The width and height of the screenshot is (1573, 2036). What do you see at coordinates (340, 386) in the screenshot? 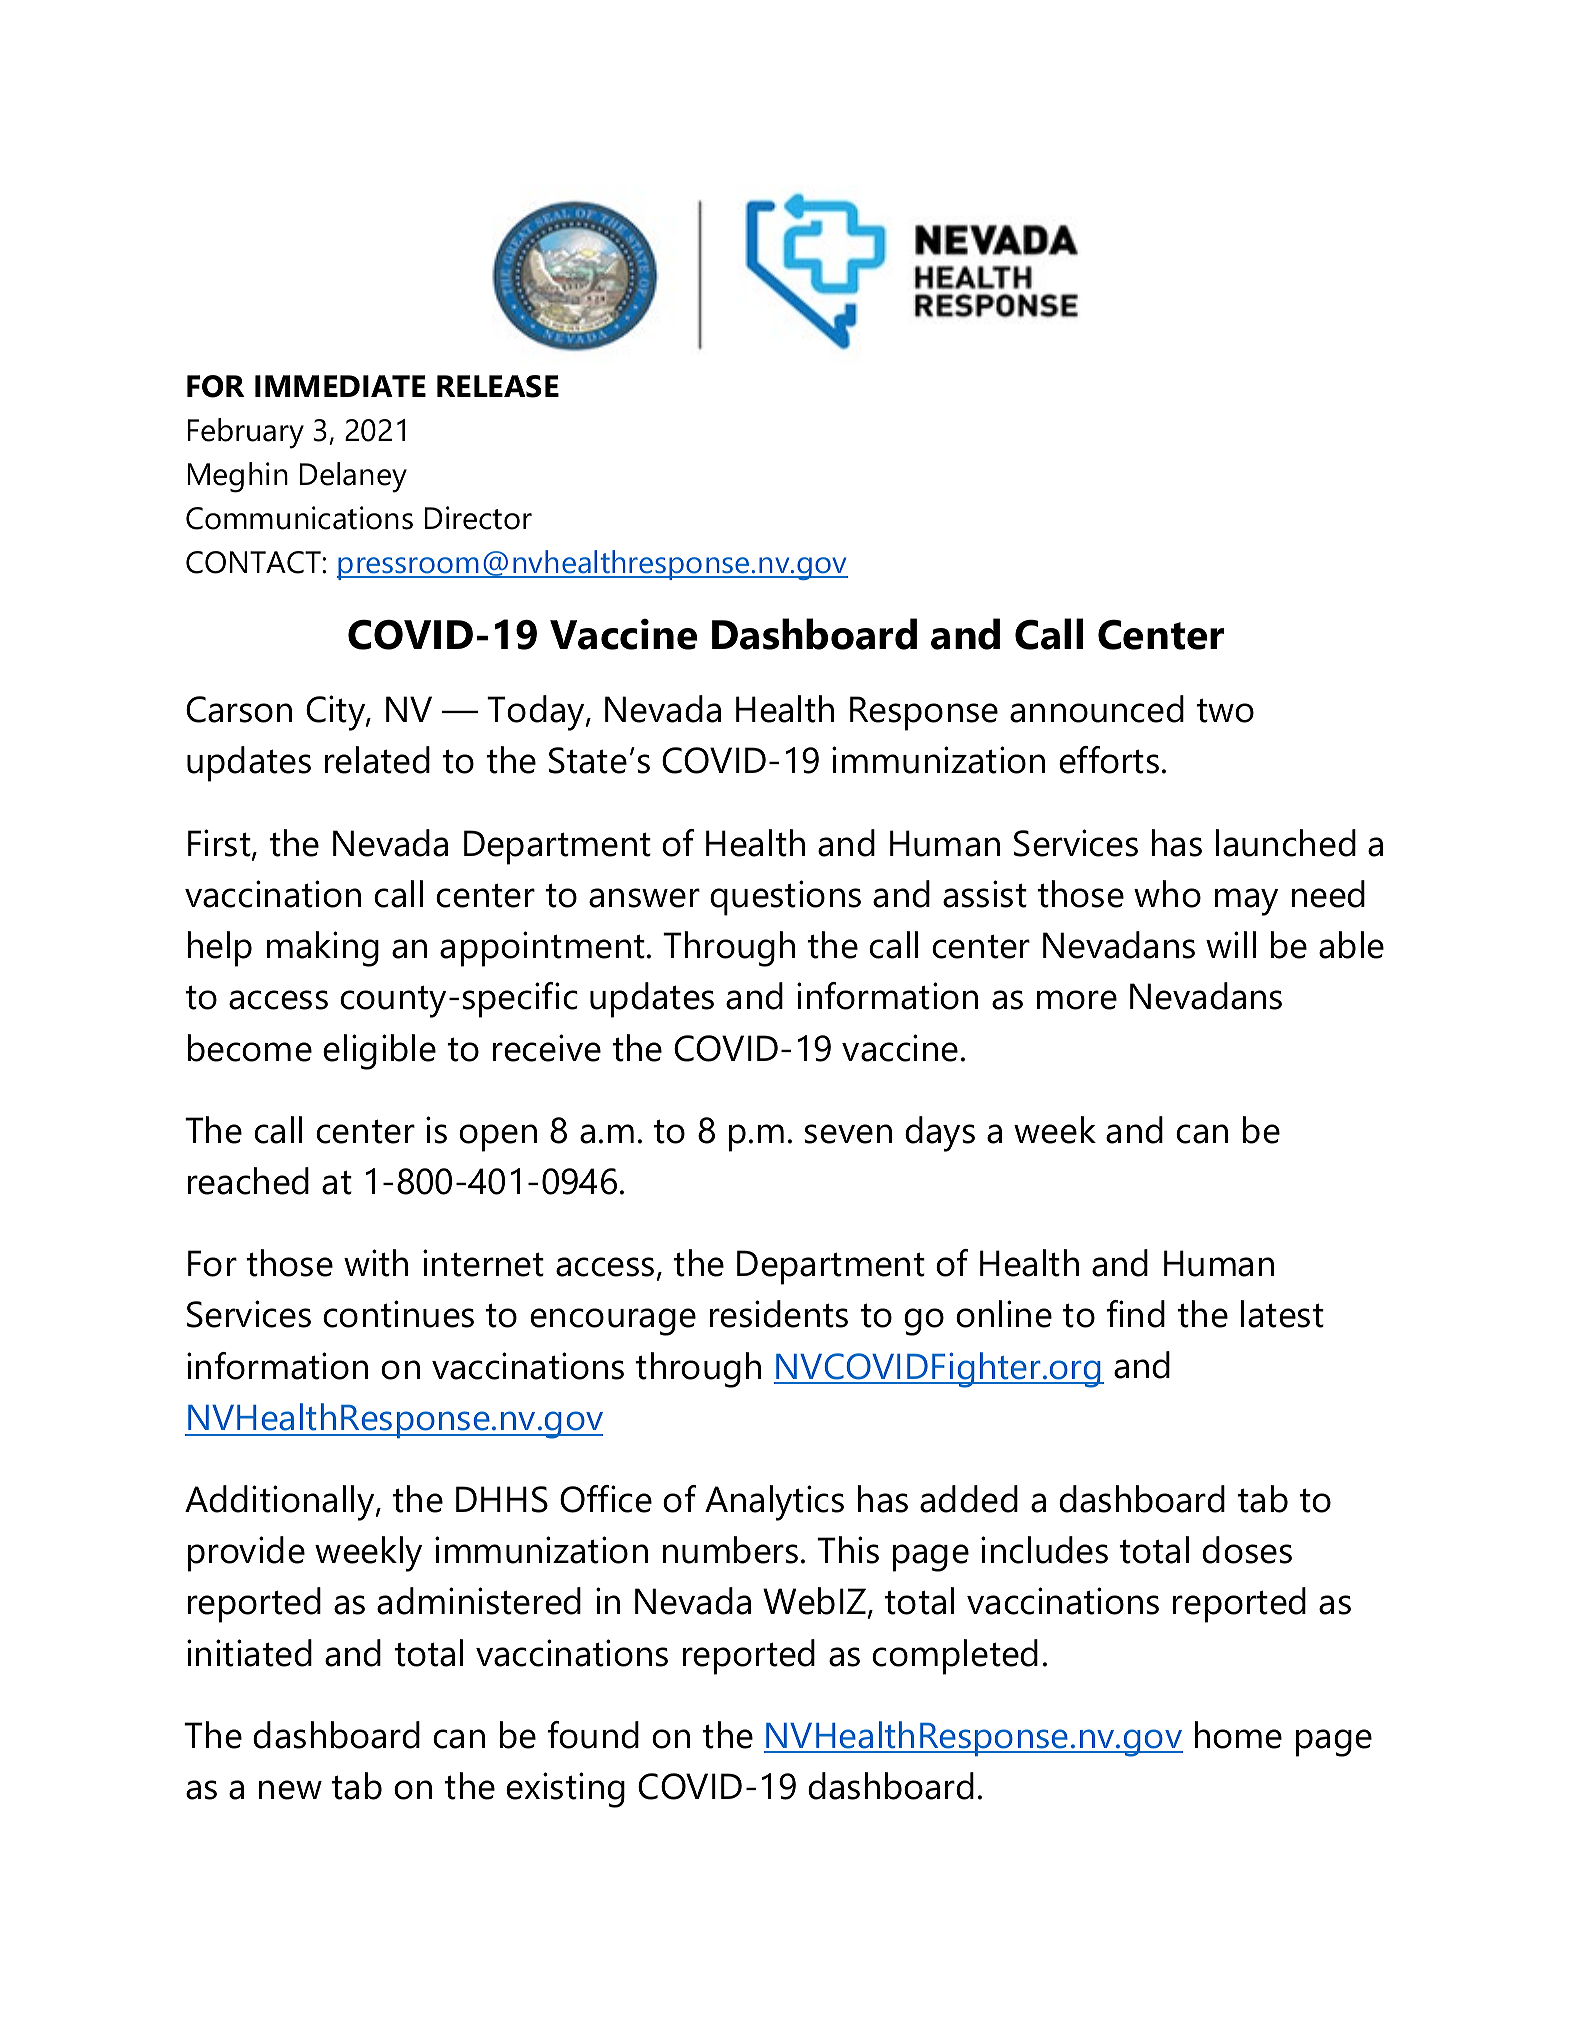
I see `IMMEDIATE` at bounding box center [340, 386].
